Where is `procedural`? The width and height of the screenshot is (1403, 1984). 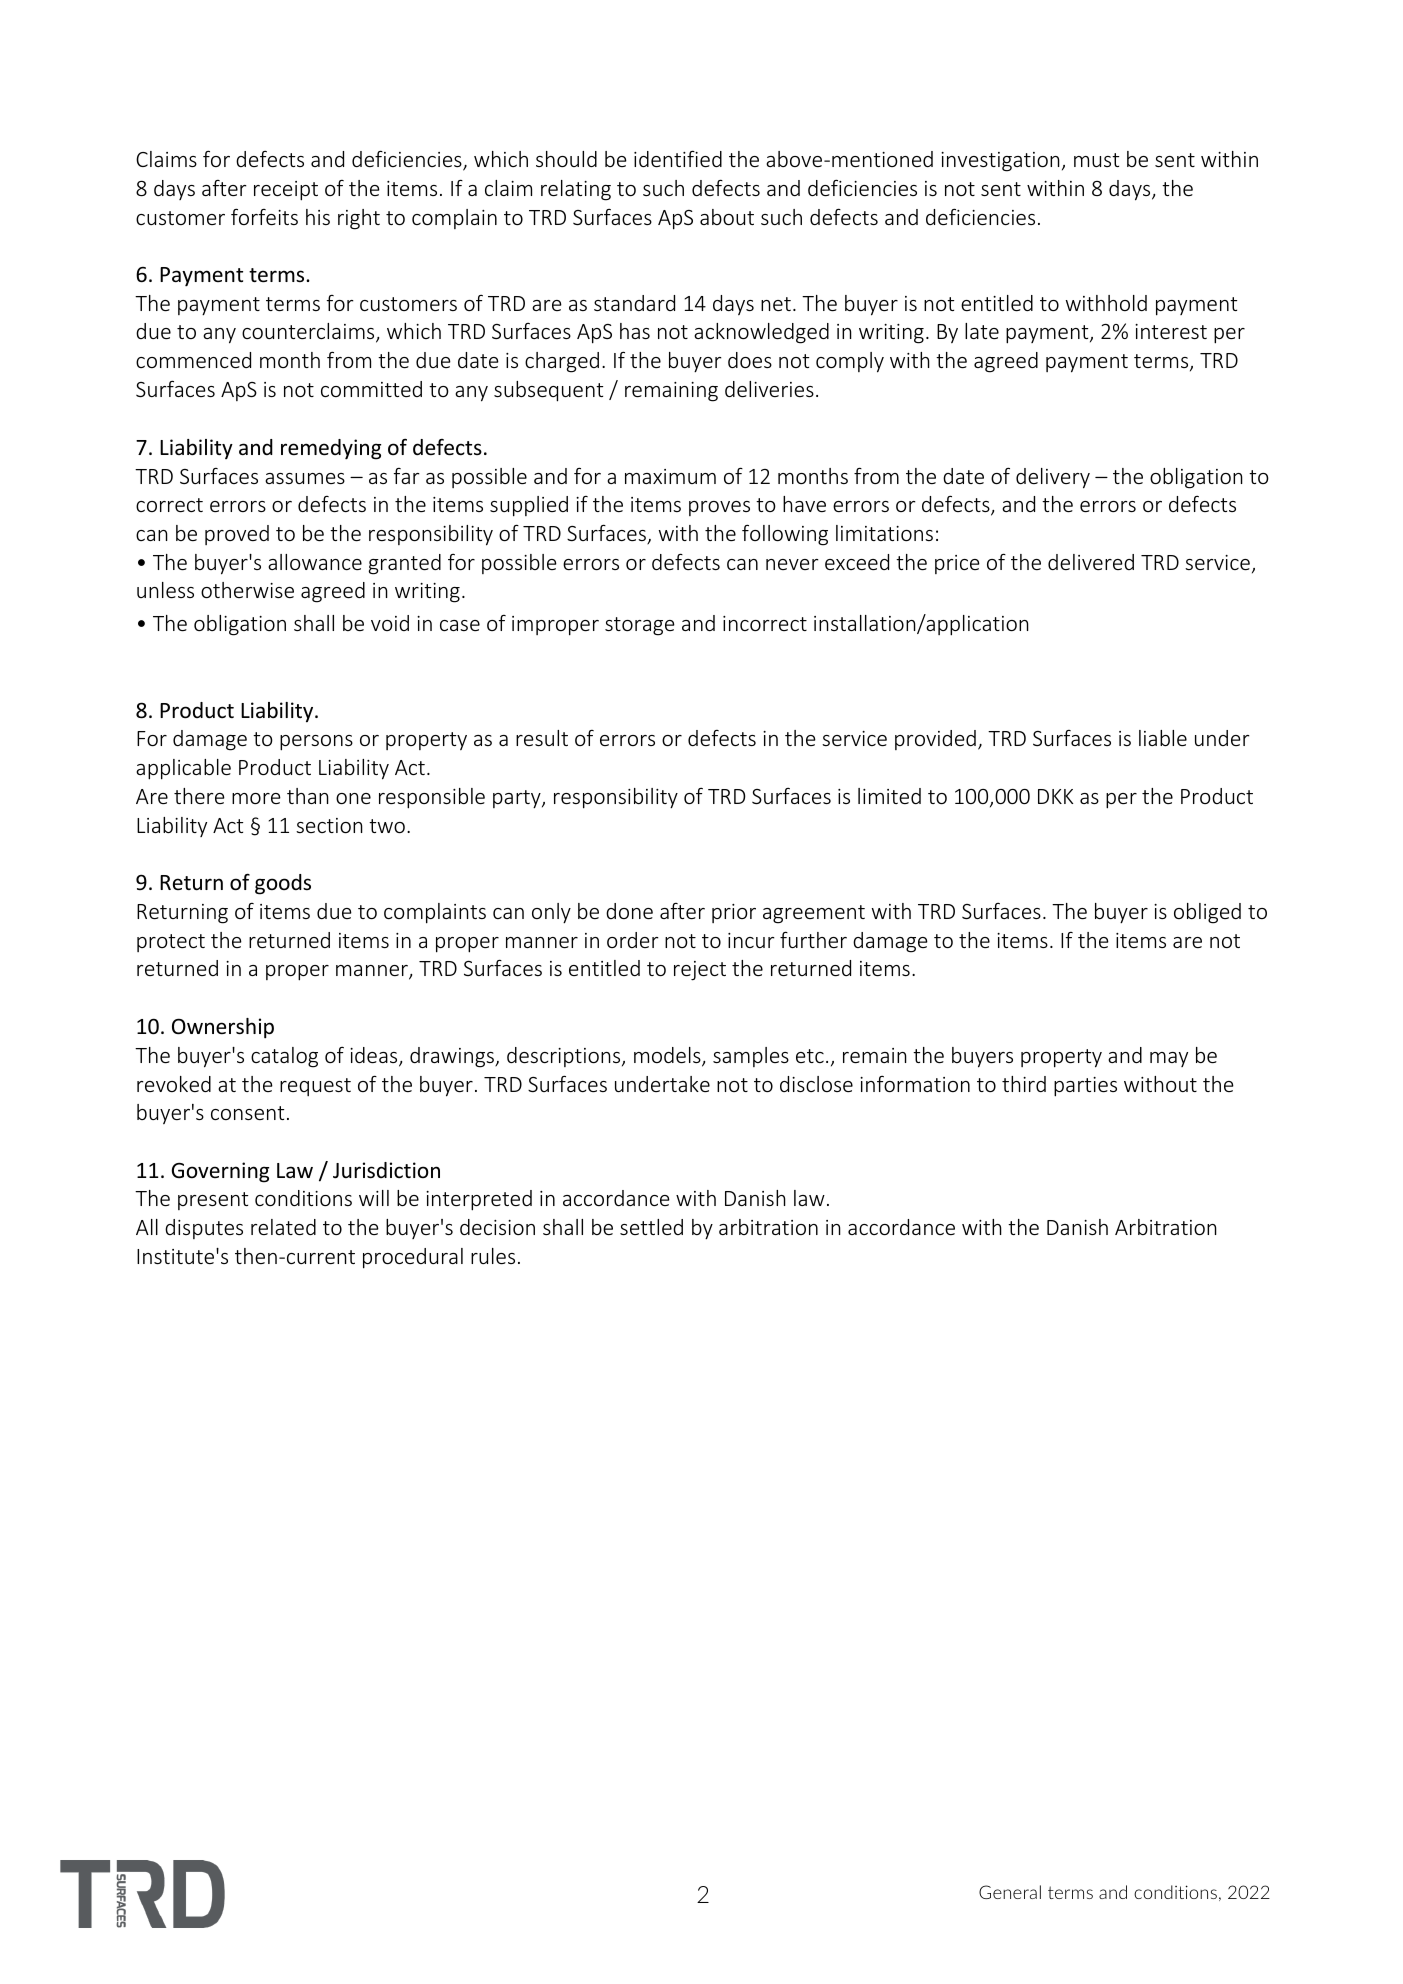
procedural is located at coordinates (413, 1258).
